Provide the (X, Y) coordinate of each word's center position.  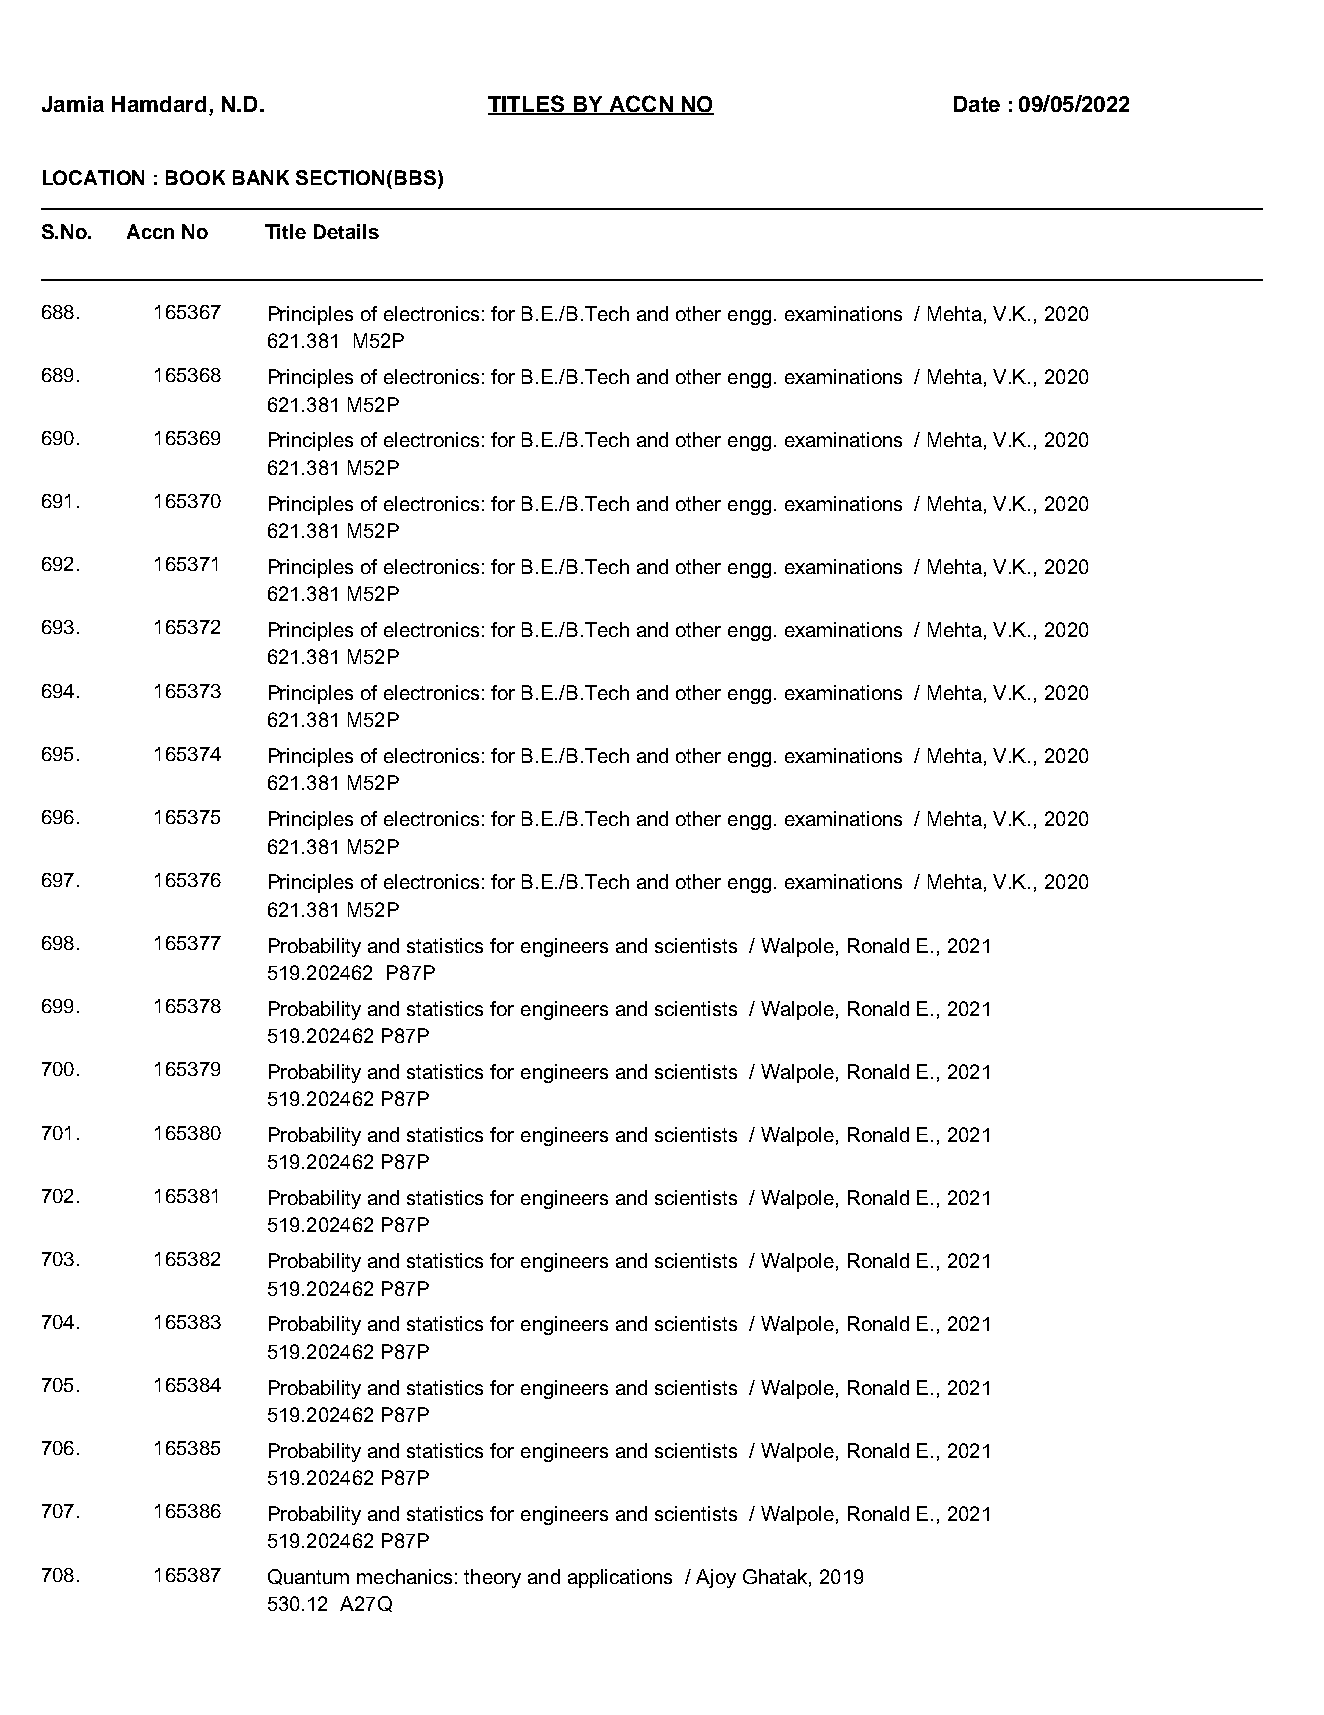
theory (492, 1578)
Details (346, 231)
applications (620, 1578)
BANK (261, 177)
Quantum (308, 1577)
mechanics (404, 1576)
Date (977, 104)
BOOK (195, 177)
